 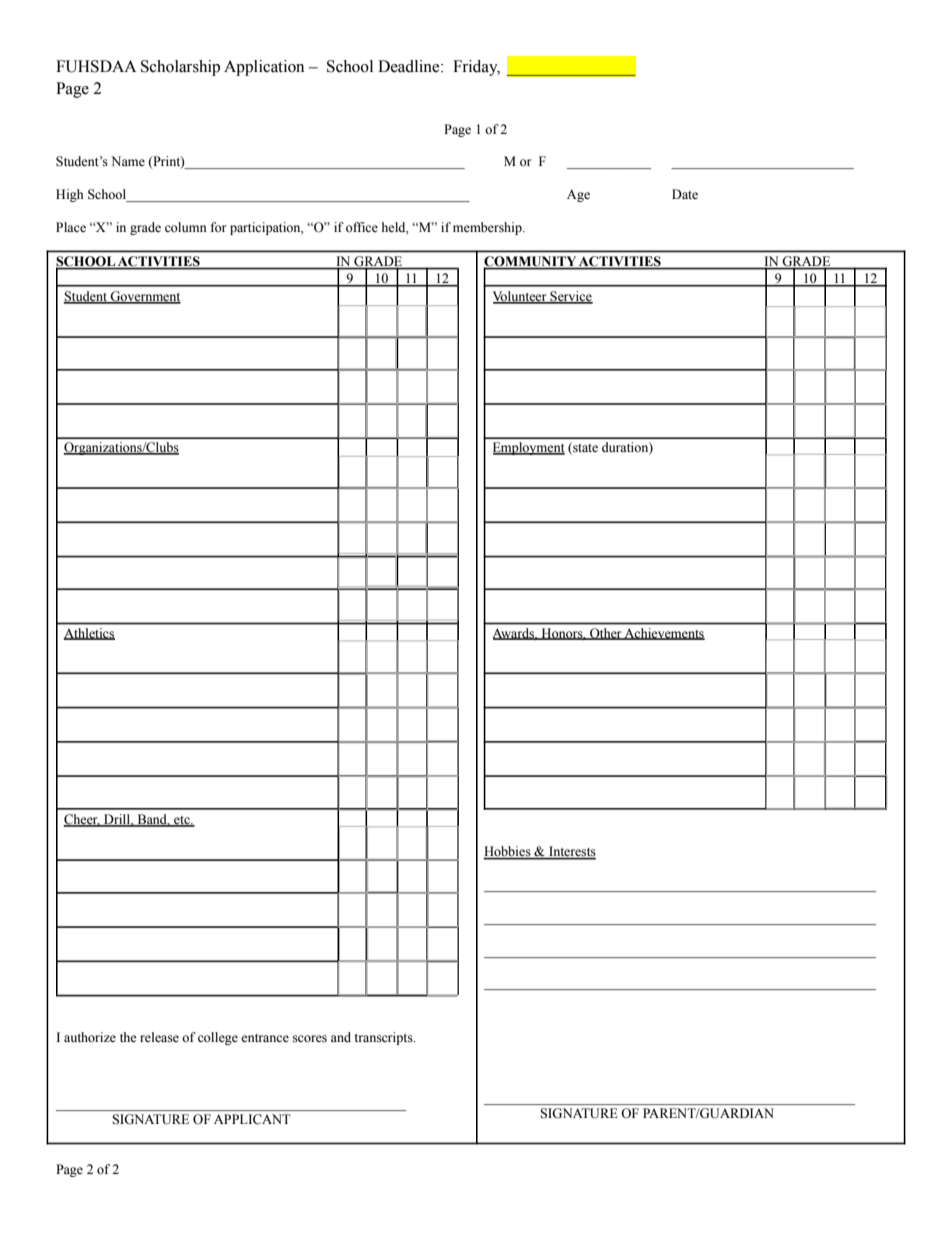 I want to click on Scholarship, so click(x=180, y=68).
